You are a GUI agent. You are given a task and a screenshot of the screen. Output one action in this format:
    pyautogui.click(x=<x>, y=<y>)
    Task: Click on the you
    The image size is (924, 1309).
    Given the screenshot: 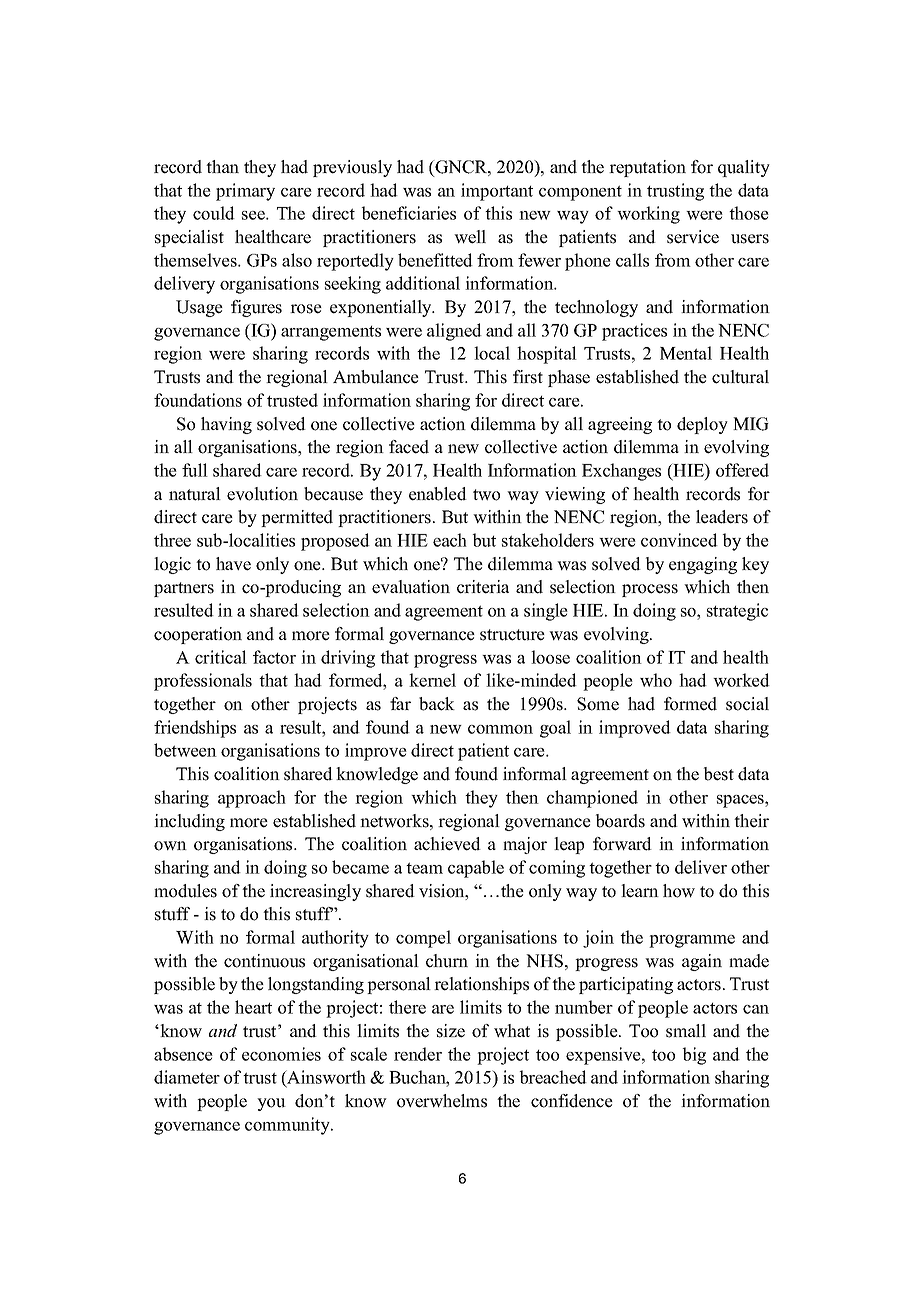 What is the action you would take?
    pyautogui.click(x=271, y=1104)
